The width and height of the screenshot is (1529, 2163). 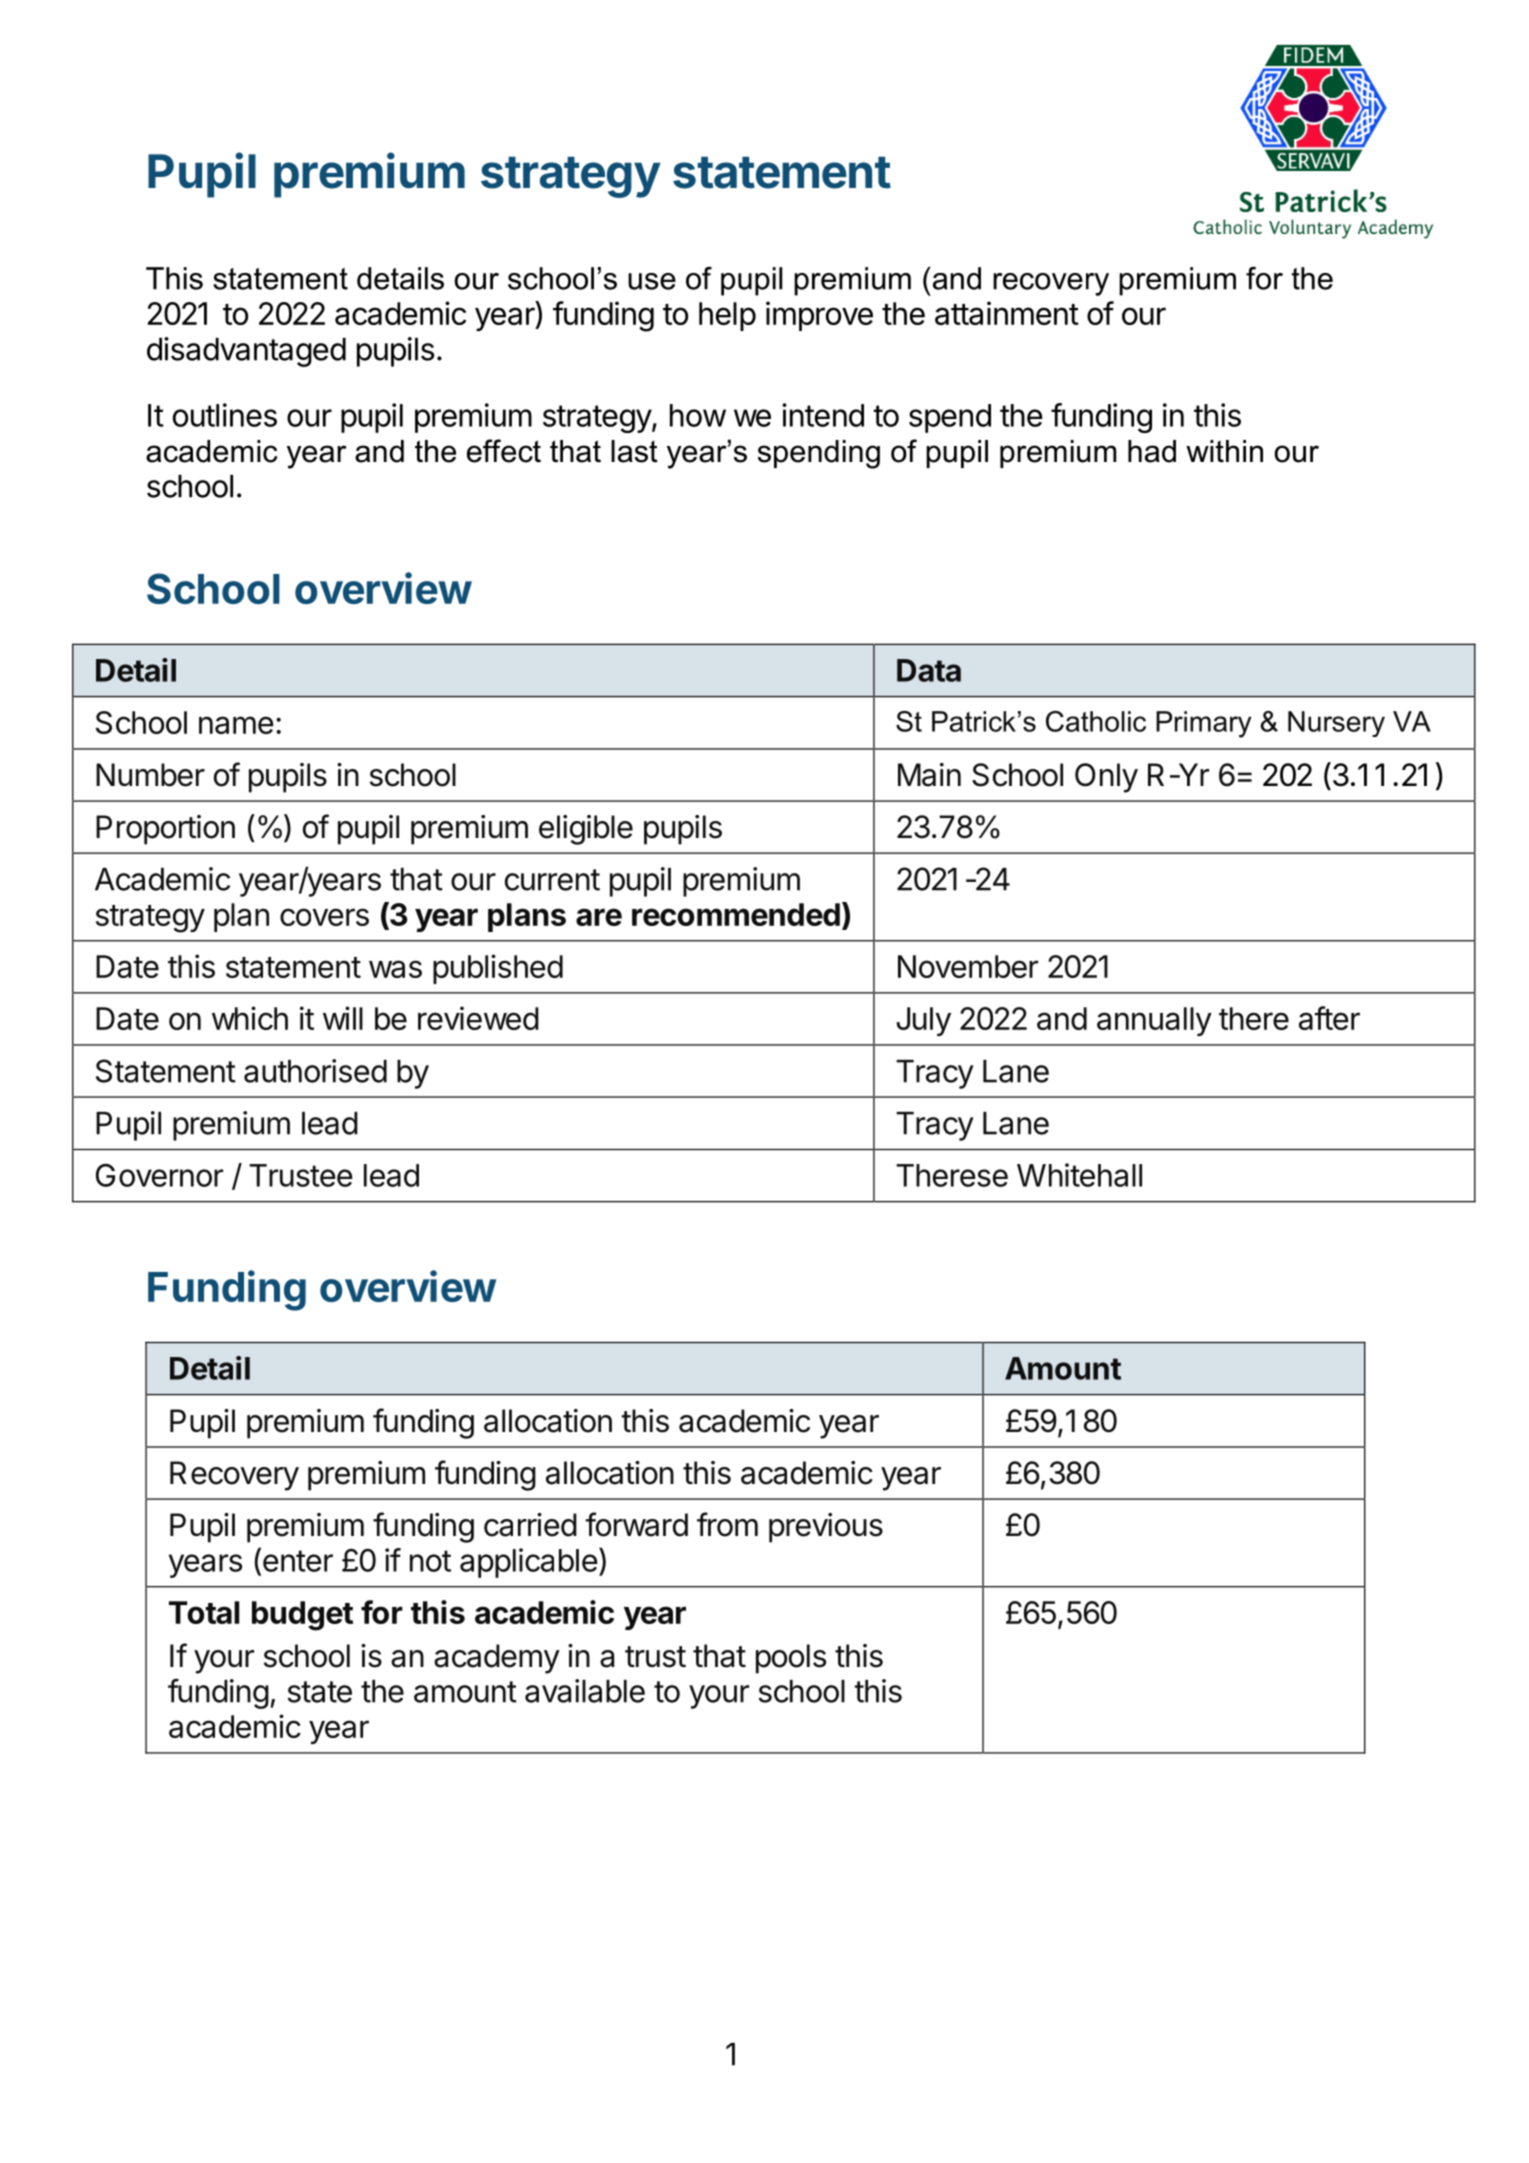 What do you see at coordinates (250, 1018) in the screenshot?
I see `which` at bounding box center [250, 1018].
